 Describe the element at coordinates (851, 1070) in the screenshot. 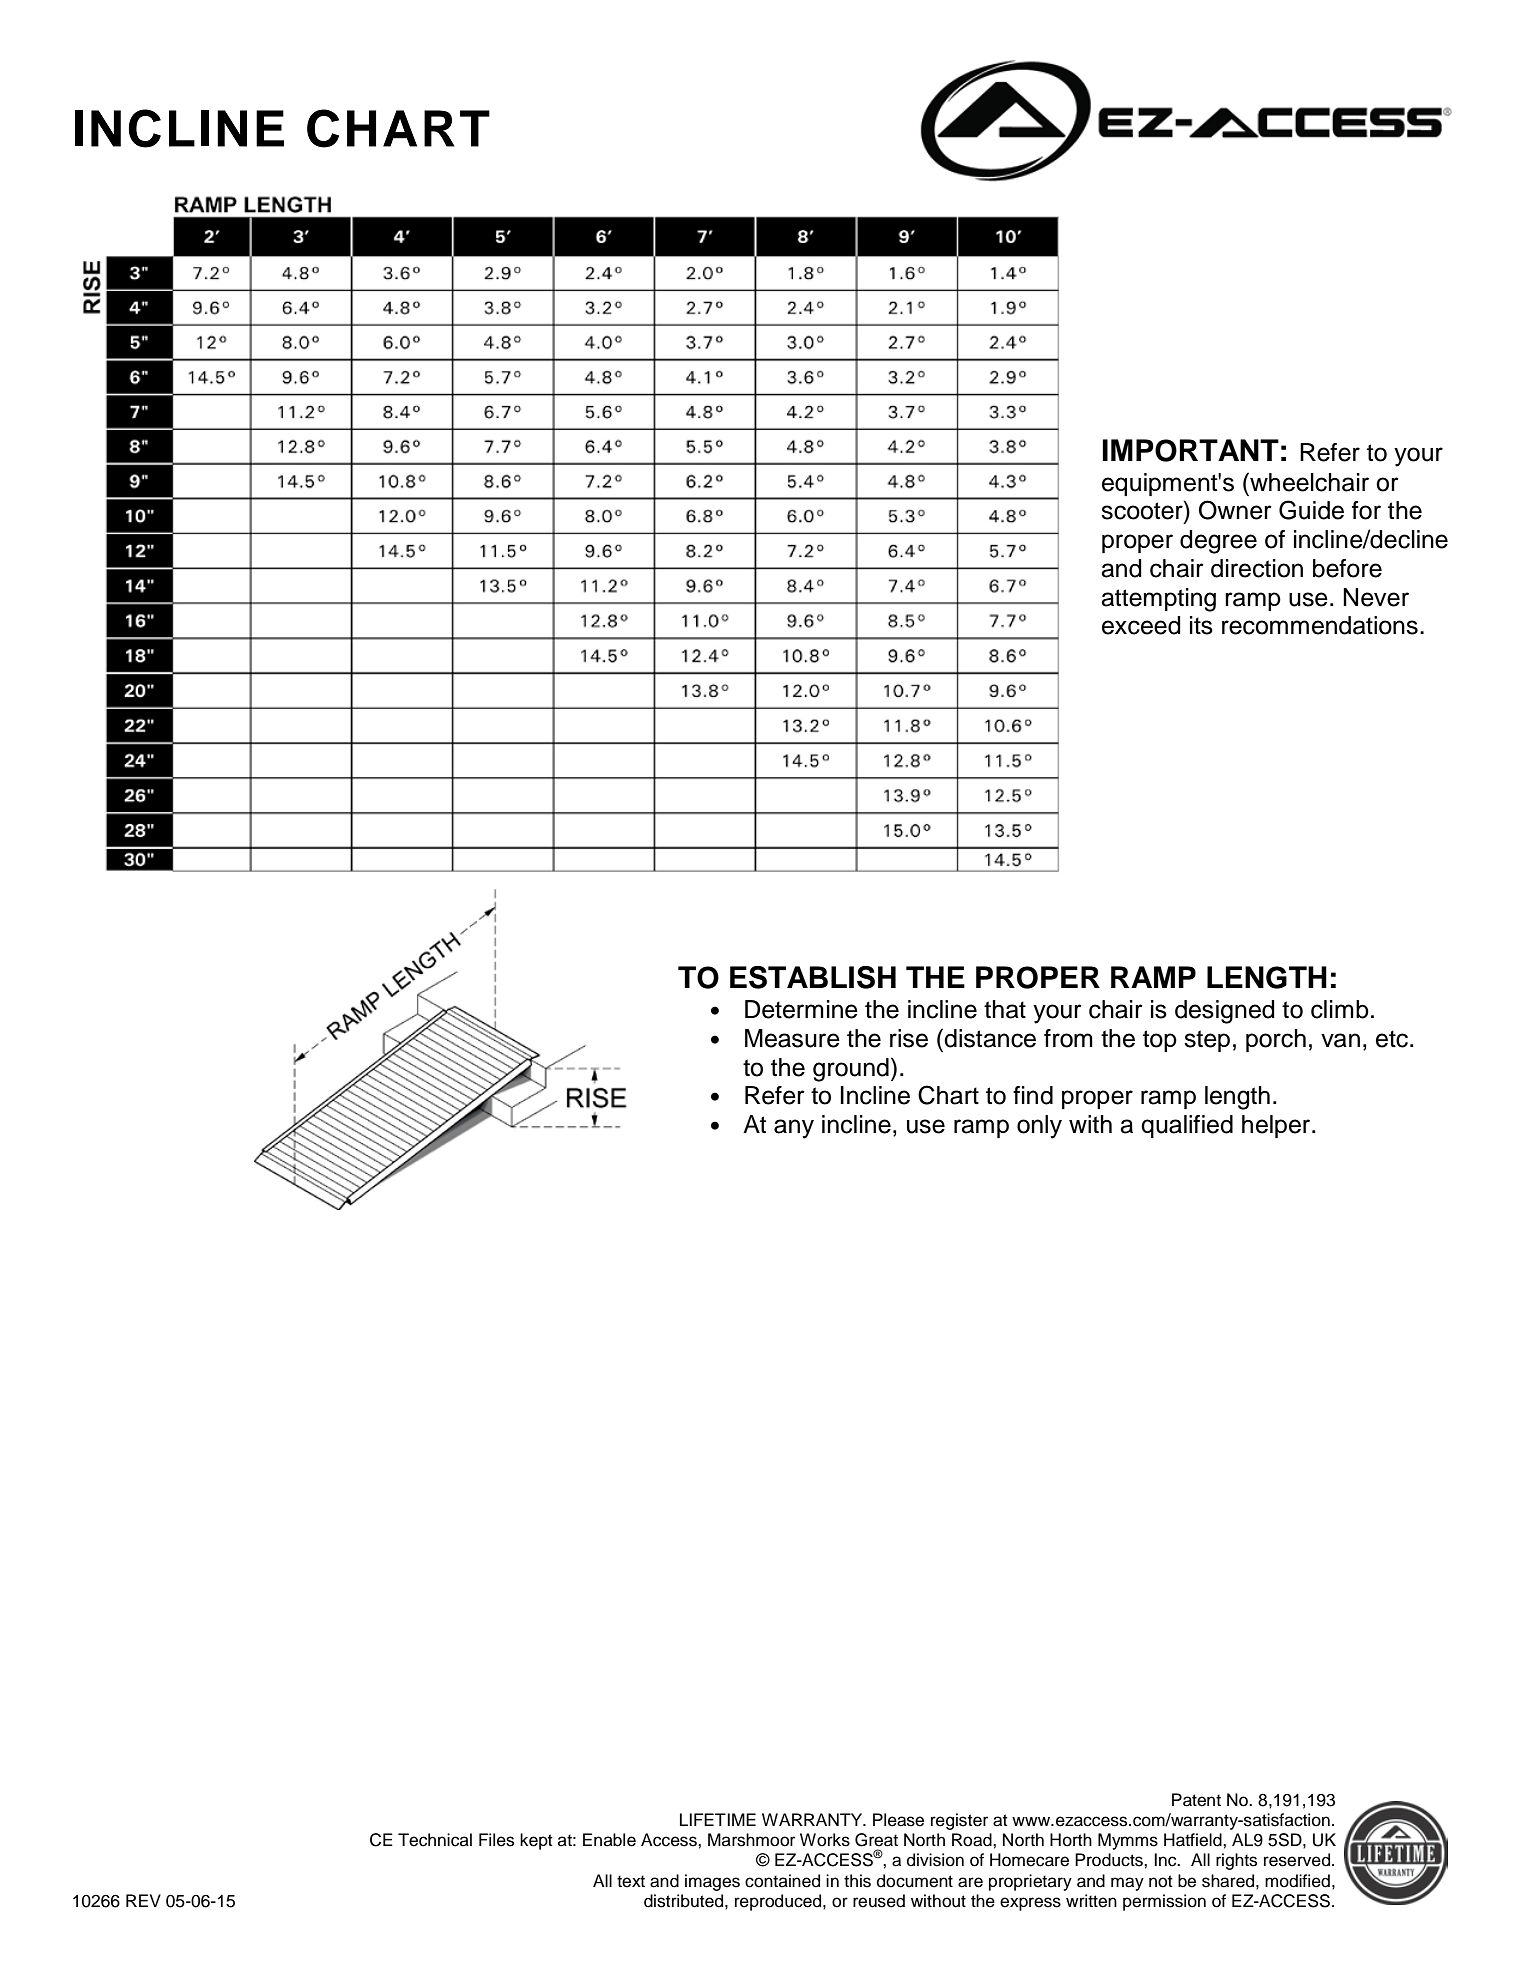

I see `ground` at that location.
